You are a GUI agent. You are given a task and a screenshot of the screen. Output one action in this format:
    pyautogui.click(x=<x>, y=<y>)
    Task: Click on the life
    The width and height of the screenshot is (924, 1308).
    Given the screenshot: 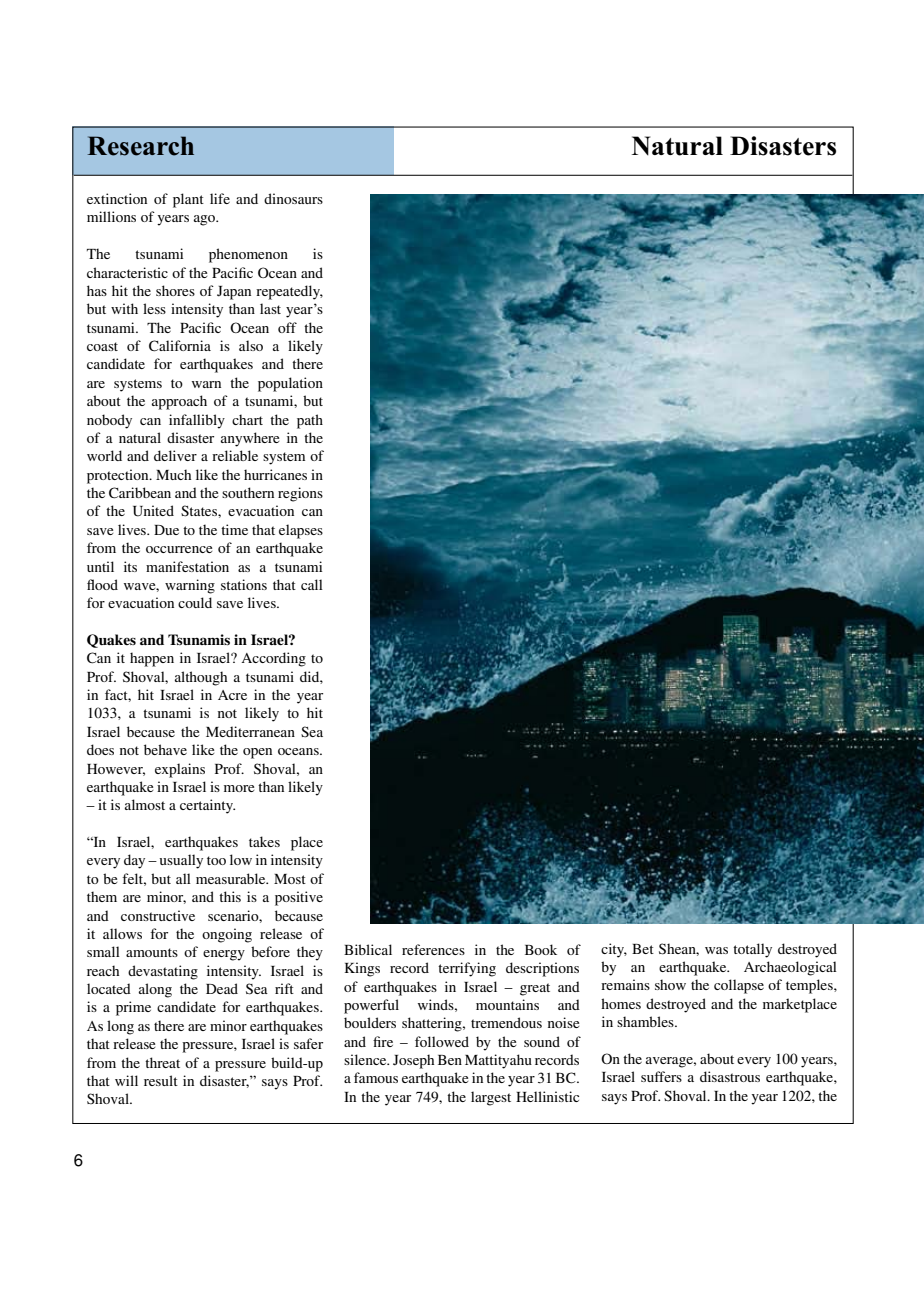 What is the action you would take?
    pyautogui.click(x=220, y=198)
